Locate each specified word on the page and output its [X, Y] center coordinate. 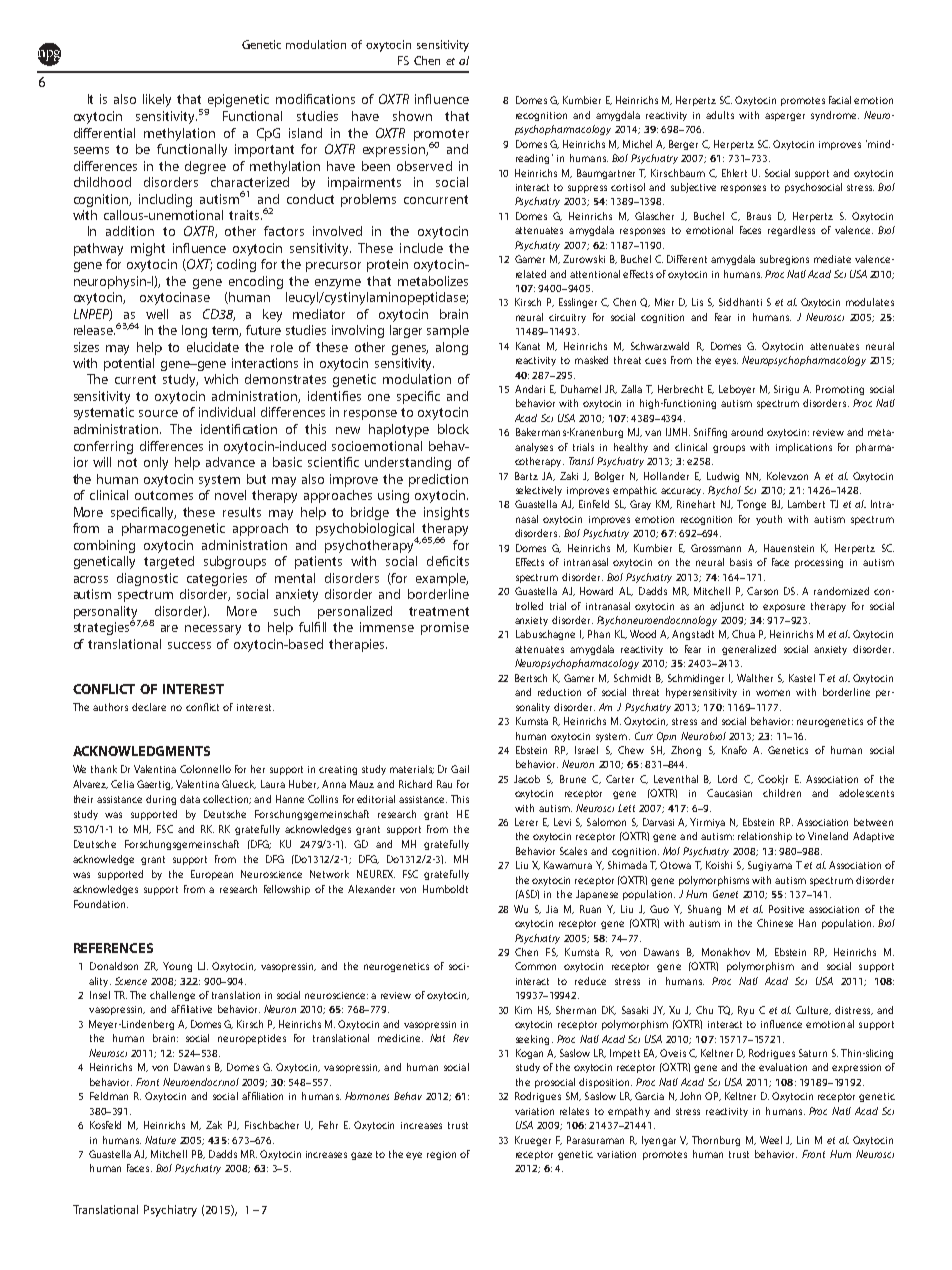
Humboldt [445, 889]
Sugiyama [770, 866]
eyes [726, 362]
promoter [441, 136]
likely [157, 100]
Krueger [533, 1141]
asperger [785, 117]
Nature [160, 1140]
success [189, 645]
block [453, 429]
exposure [784, 608]
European [212, 875]
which [221, 379]
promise [445, 628]
